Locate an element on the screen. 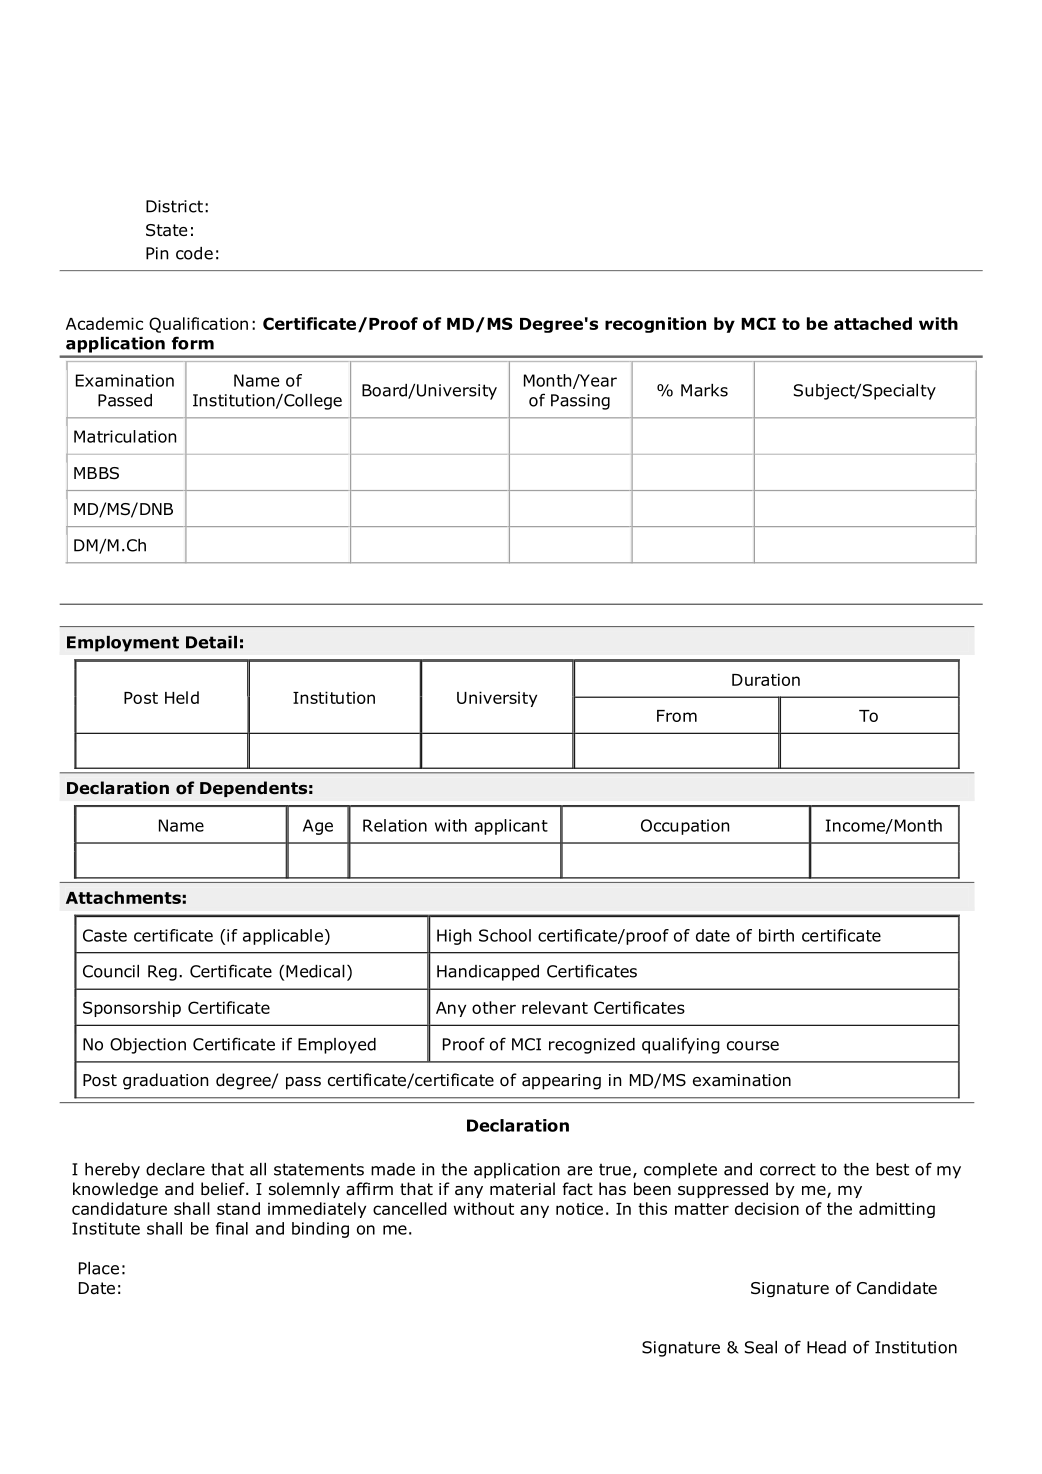 The height and width of the screenshot is (1474, 1042). Head is located at coordinates (826, 1347).
